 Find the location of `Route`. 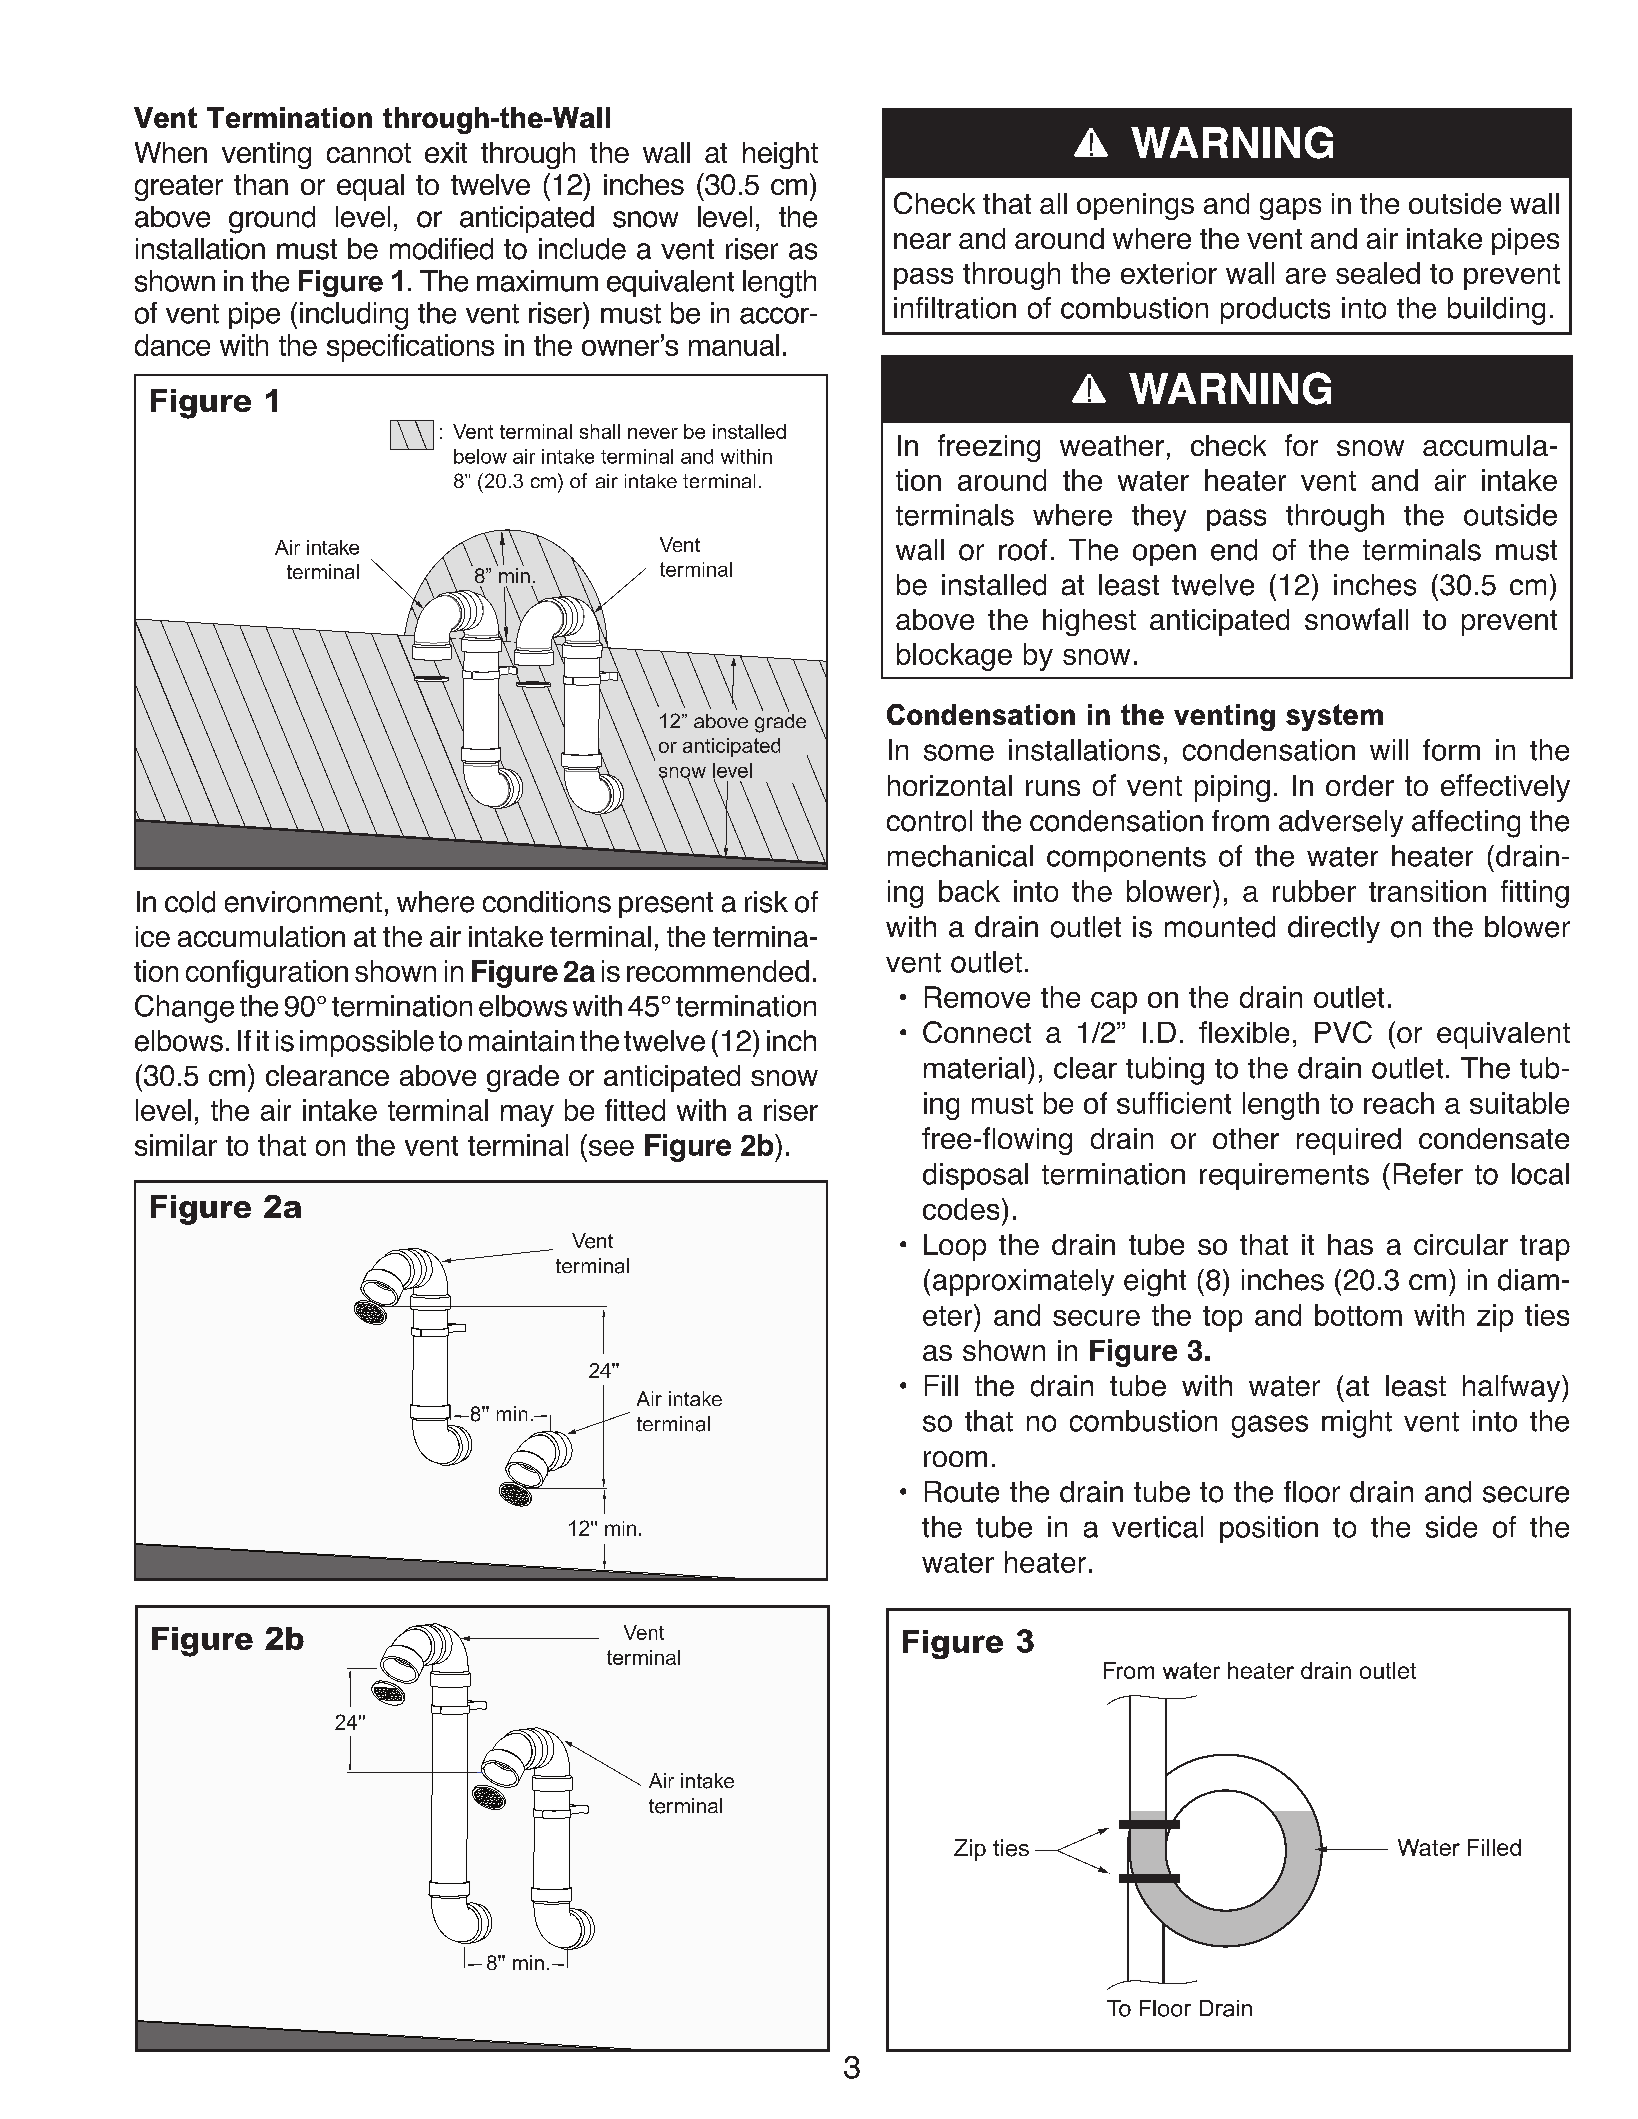

Route is located at coordinates (962, 1492).
